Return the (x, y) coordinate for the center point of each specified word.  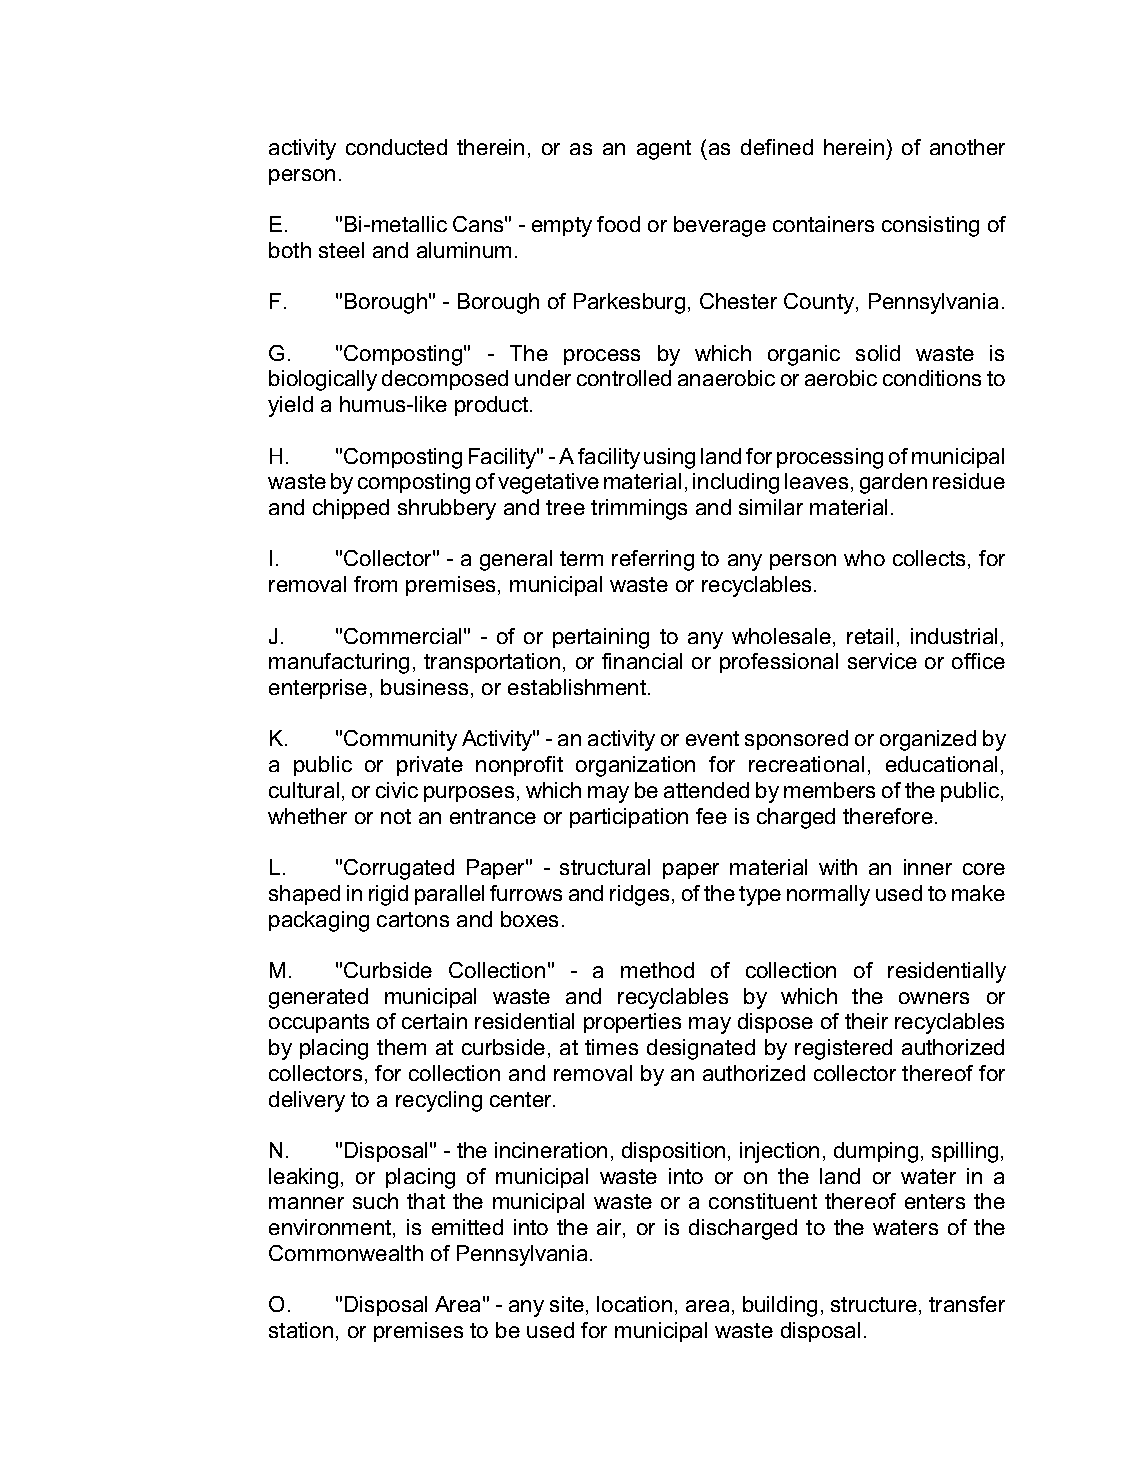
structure (874, 1304)
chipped (351, 509)
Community (400, 740)
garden (893, 483)
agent (664, 150)
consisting (930, 226)
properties (632, 1023)
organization (635, 766)
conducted (396, 147)
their (866, 1021)
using (669, 458)
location (634, 1304)
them (401, 1047)
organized (928, 740)
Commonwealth (346, 1253)
